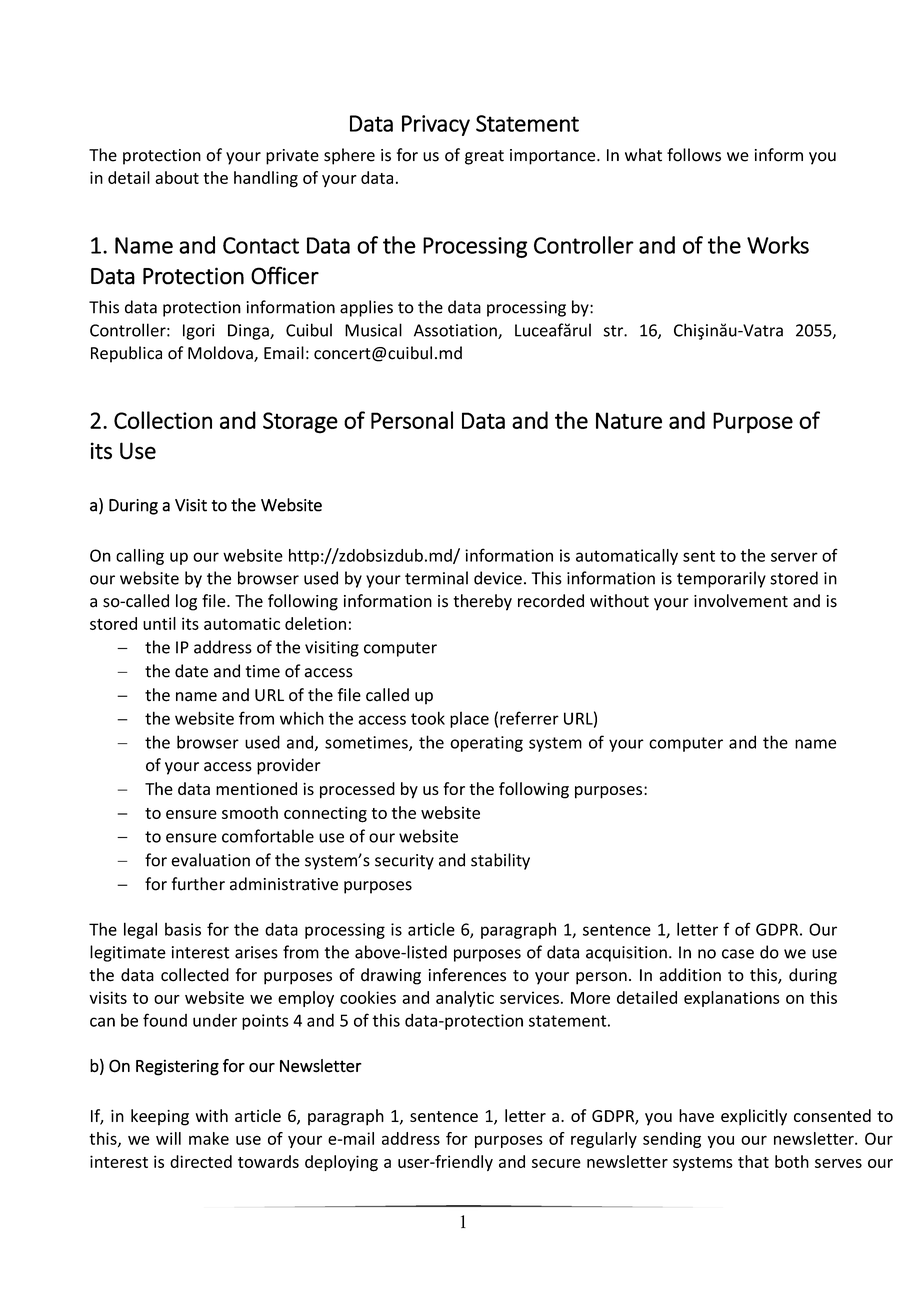  I want to click on follows, so click(694, 155).
